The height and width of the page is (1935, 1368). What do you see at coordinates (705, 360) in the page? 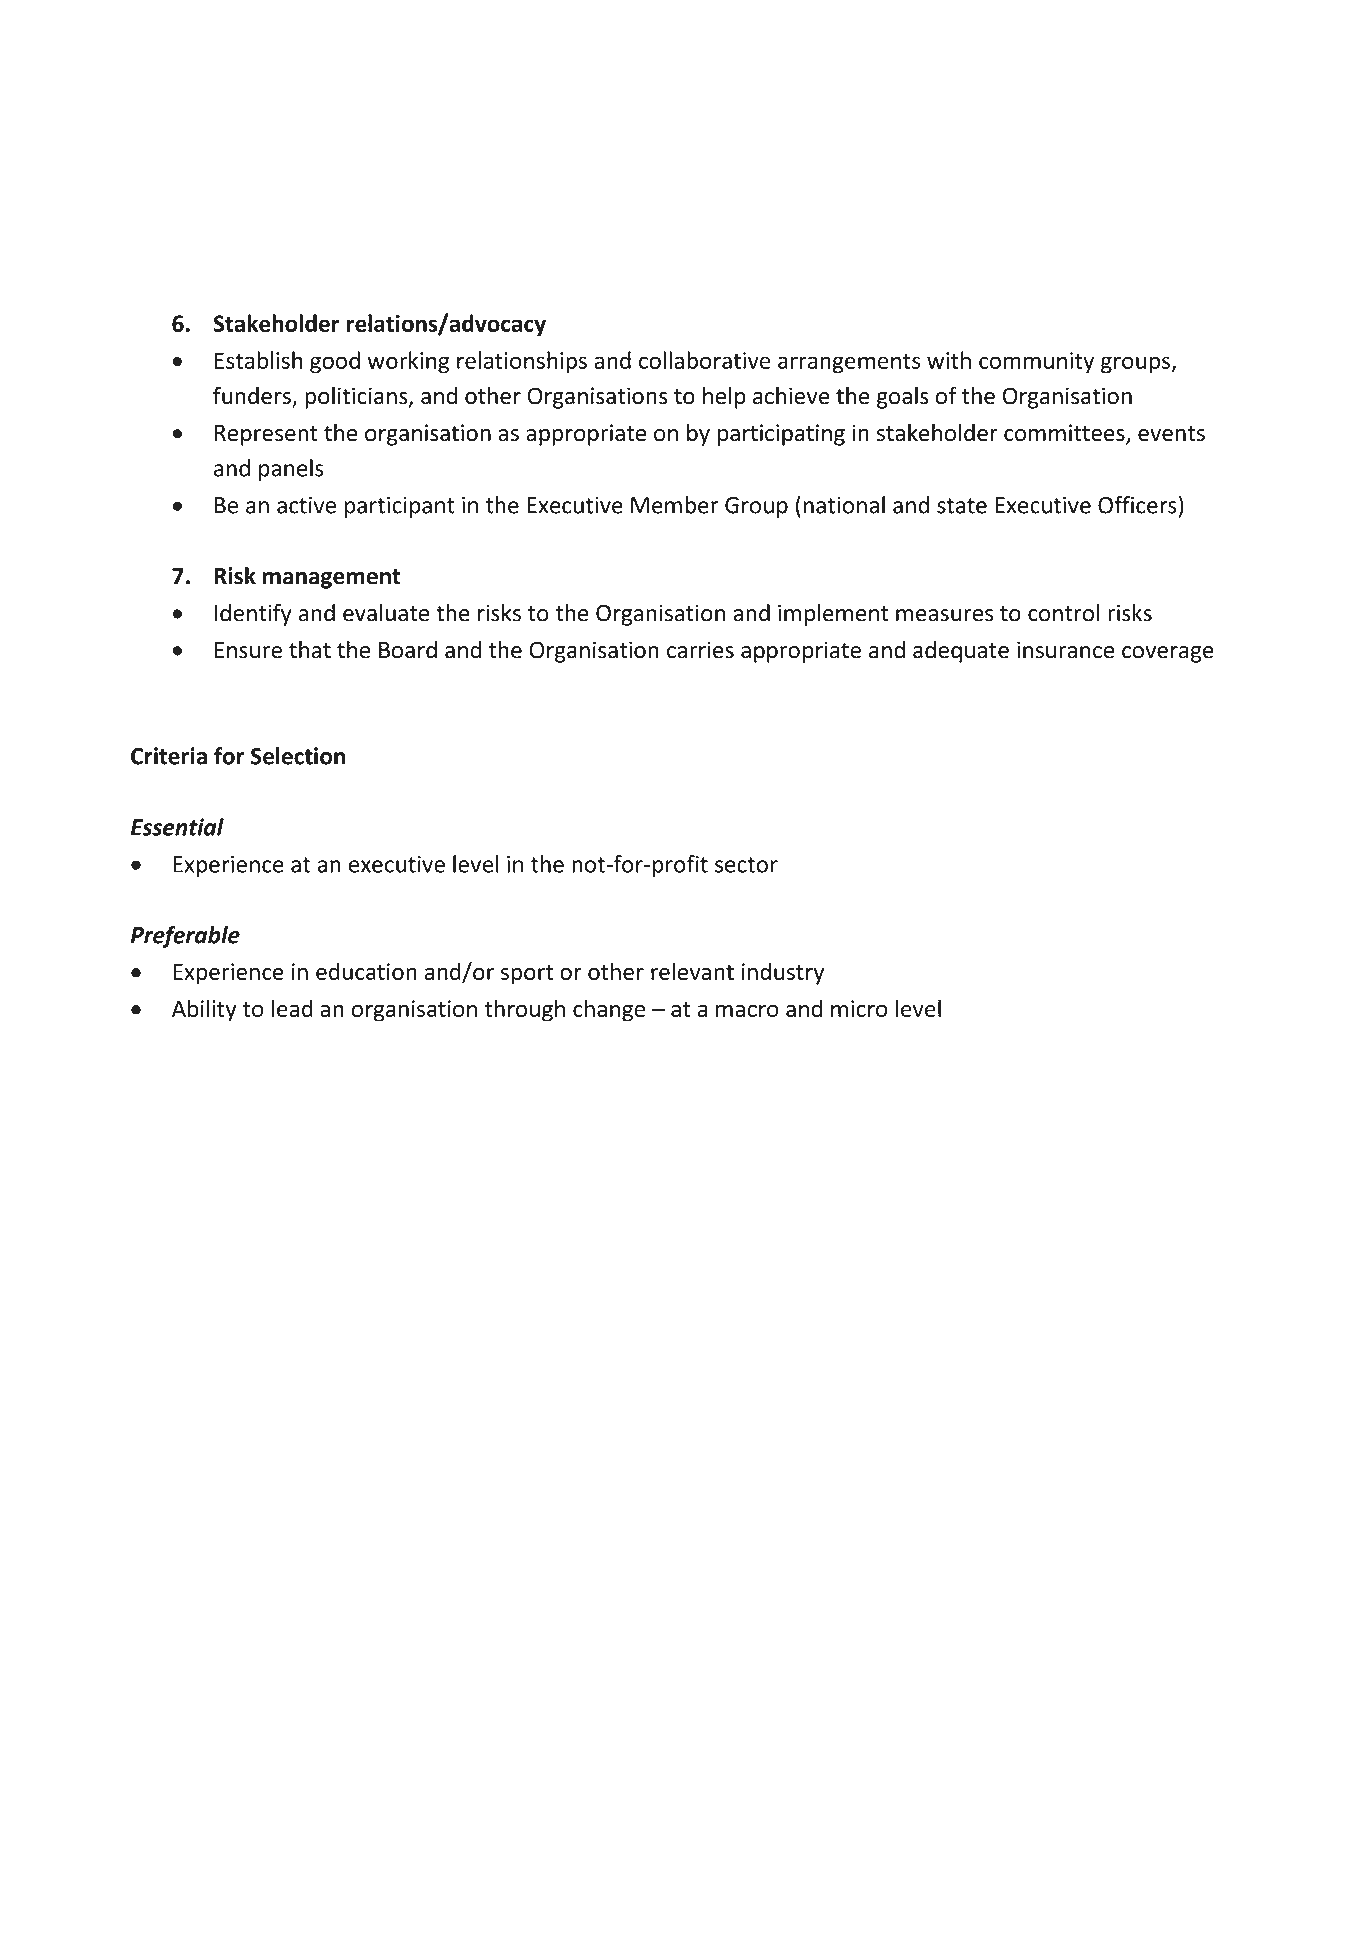
I see `collaborative` at bounding box center [705, 360].
